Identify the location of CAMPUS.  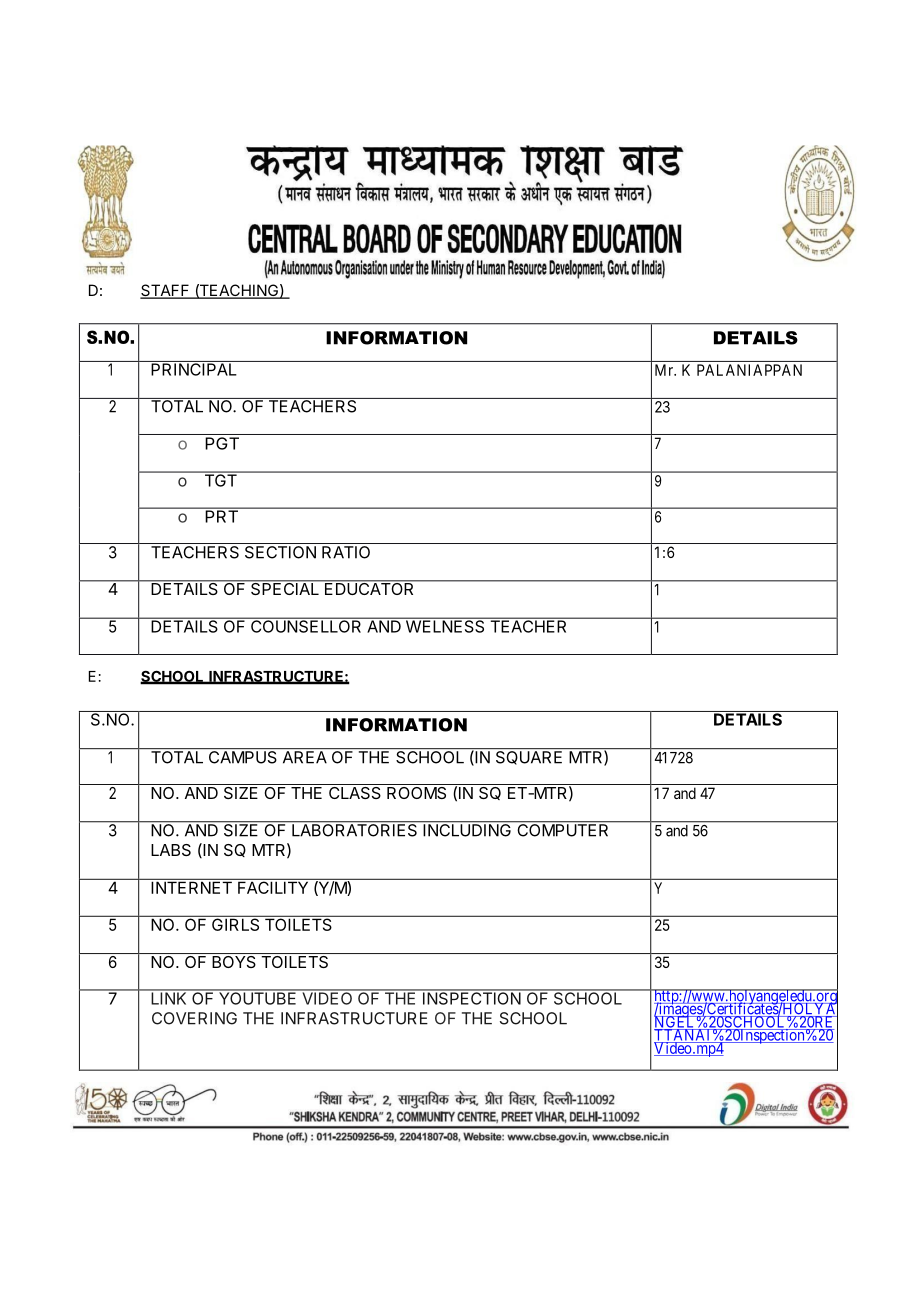
(243, 757).
